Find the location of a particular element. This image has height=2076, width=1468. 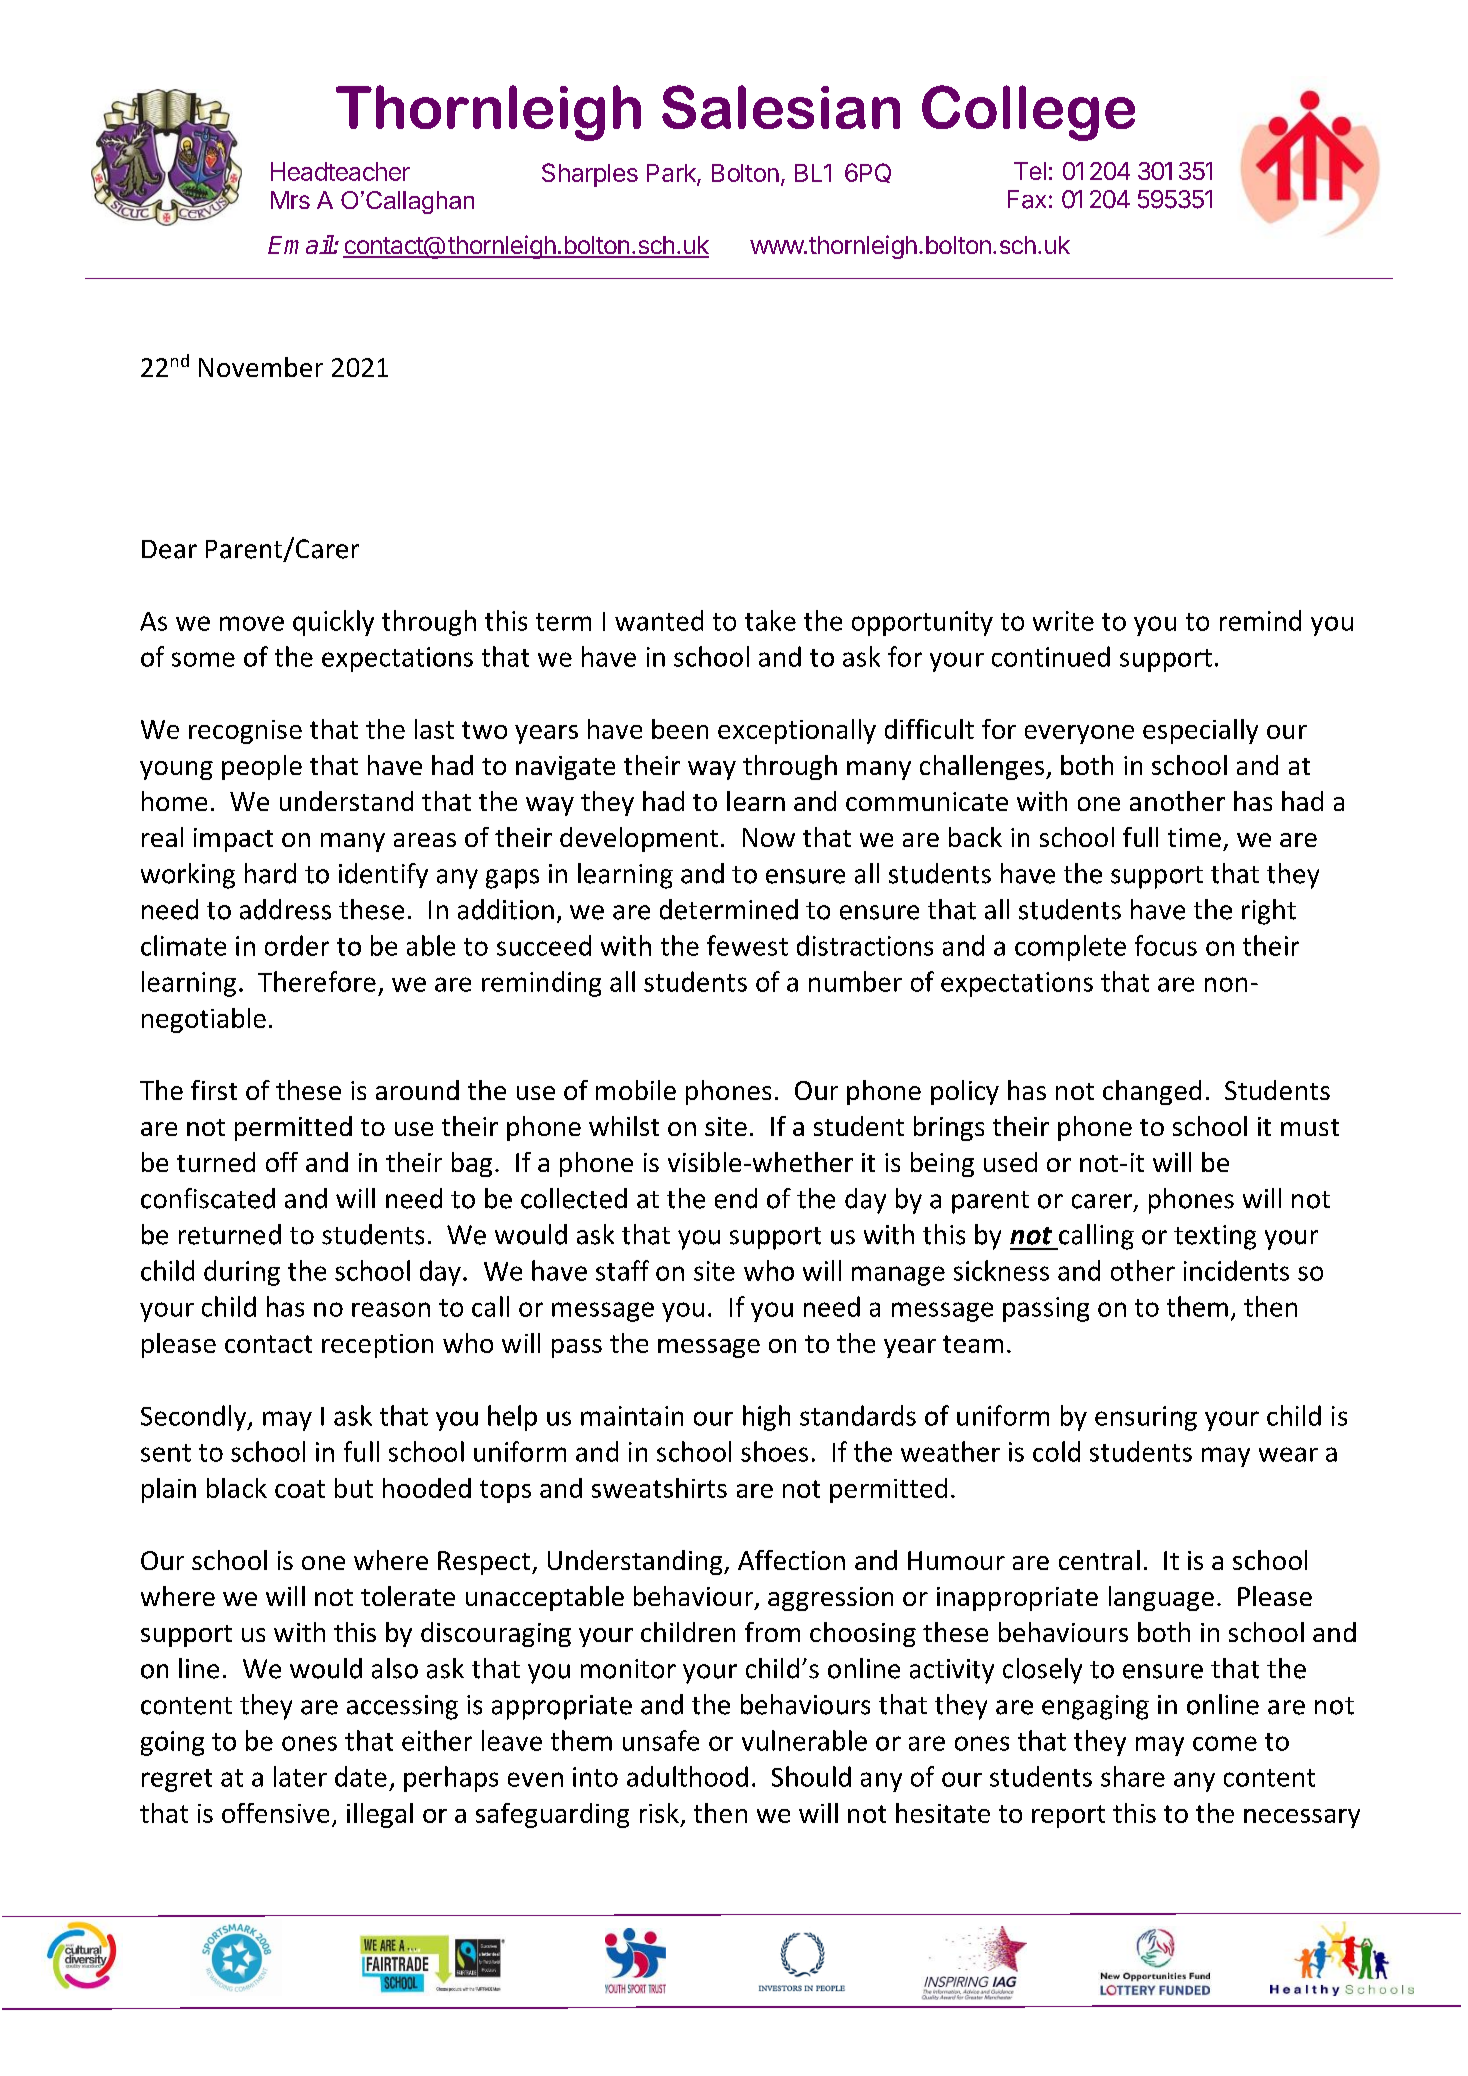

share is located at coordinates (1133, 1776).
